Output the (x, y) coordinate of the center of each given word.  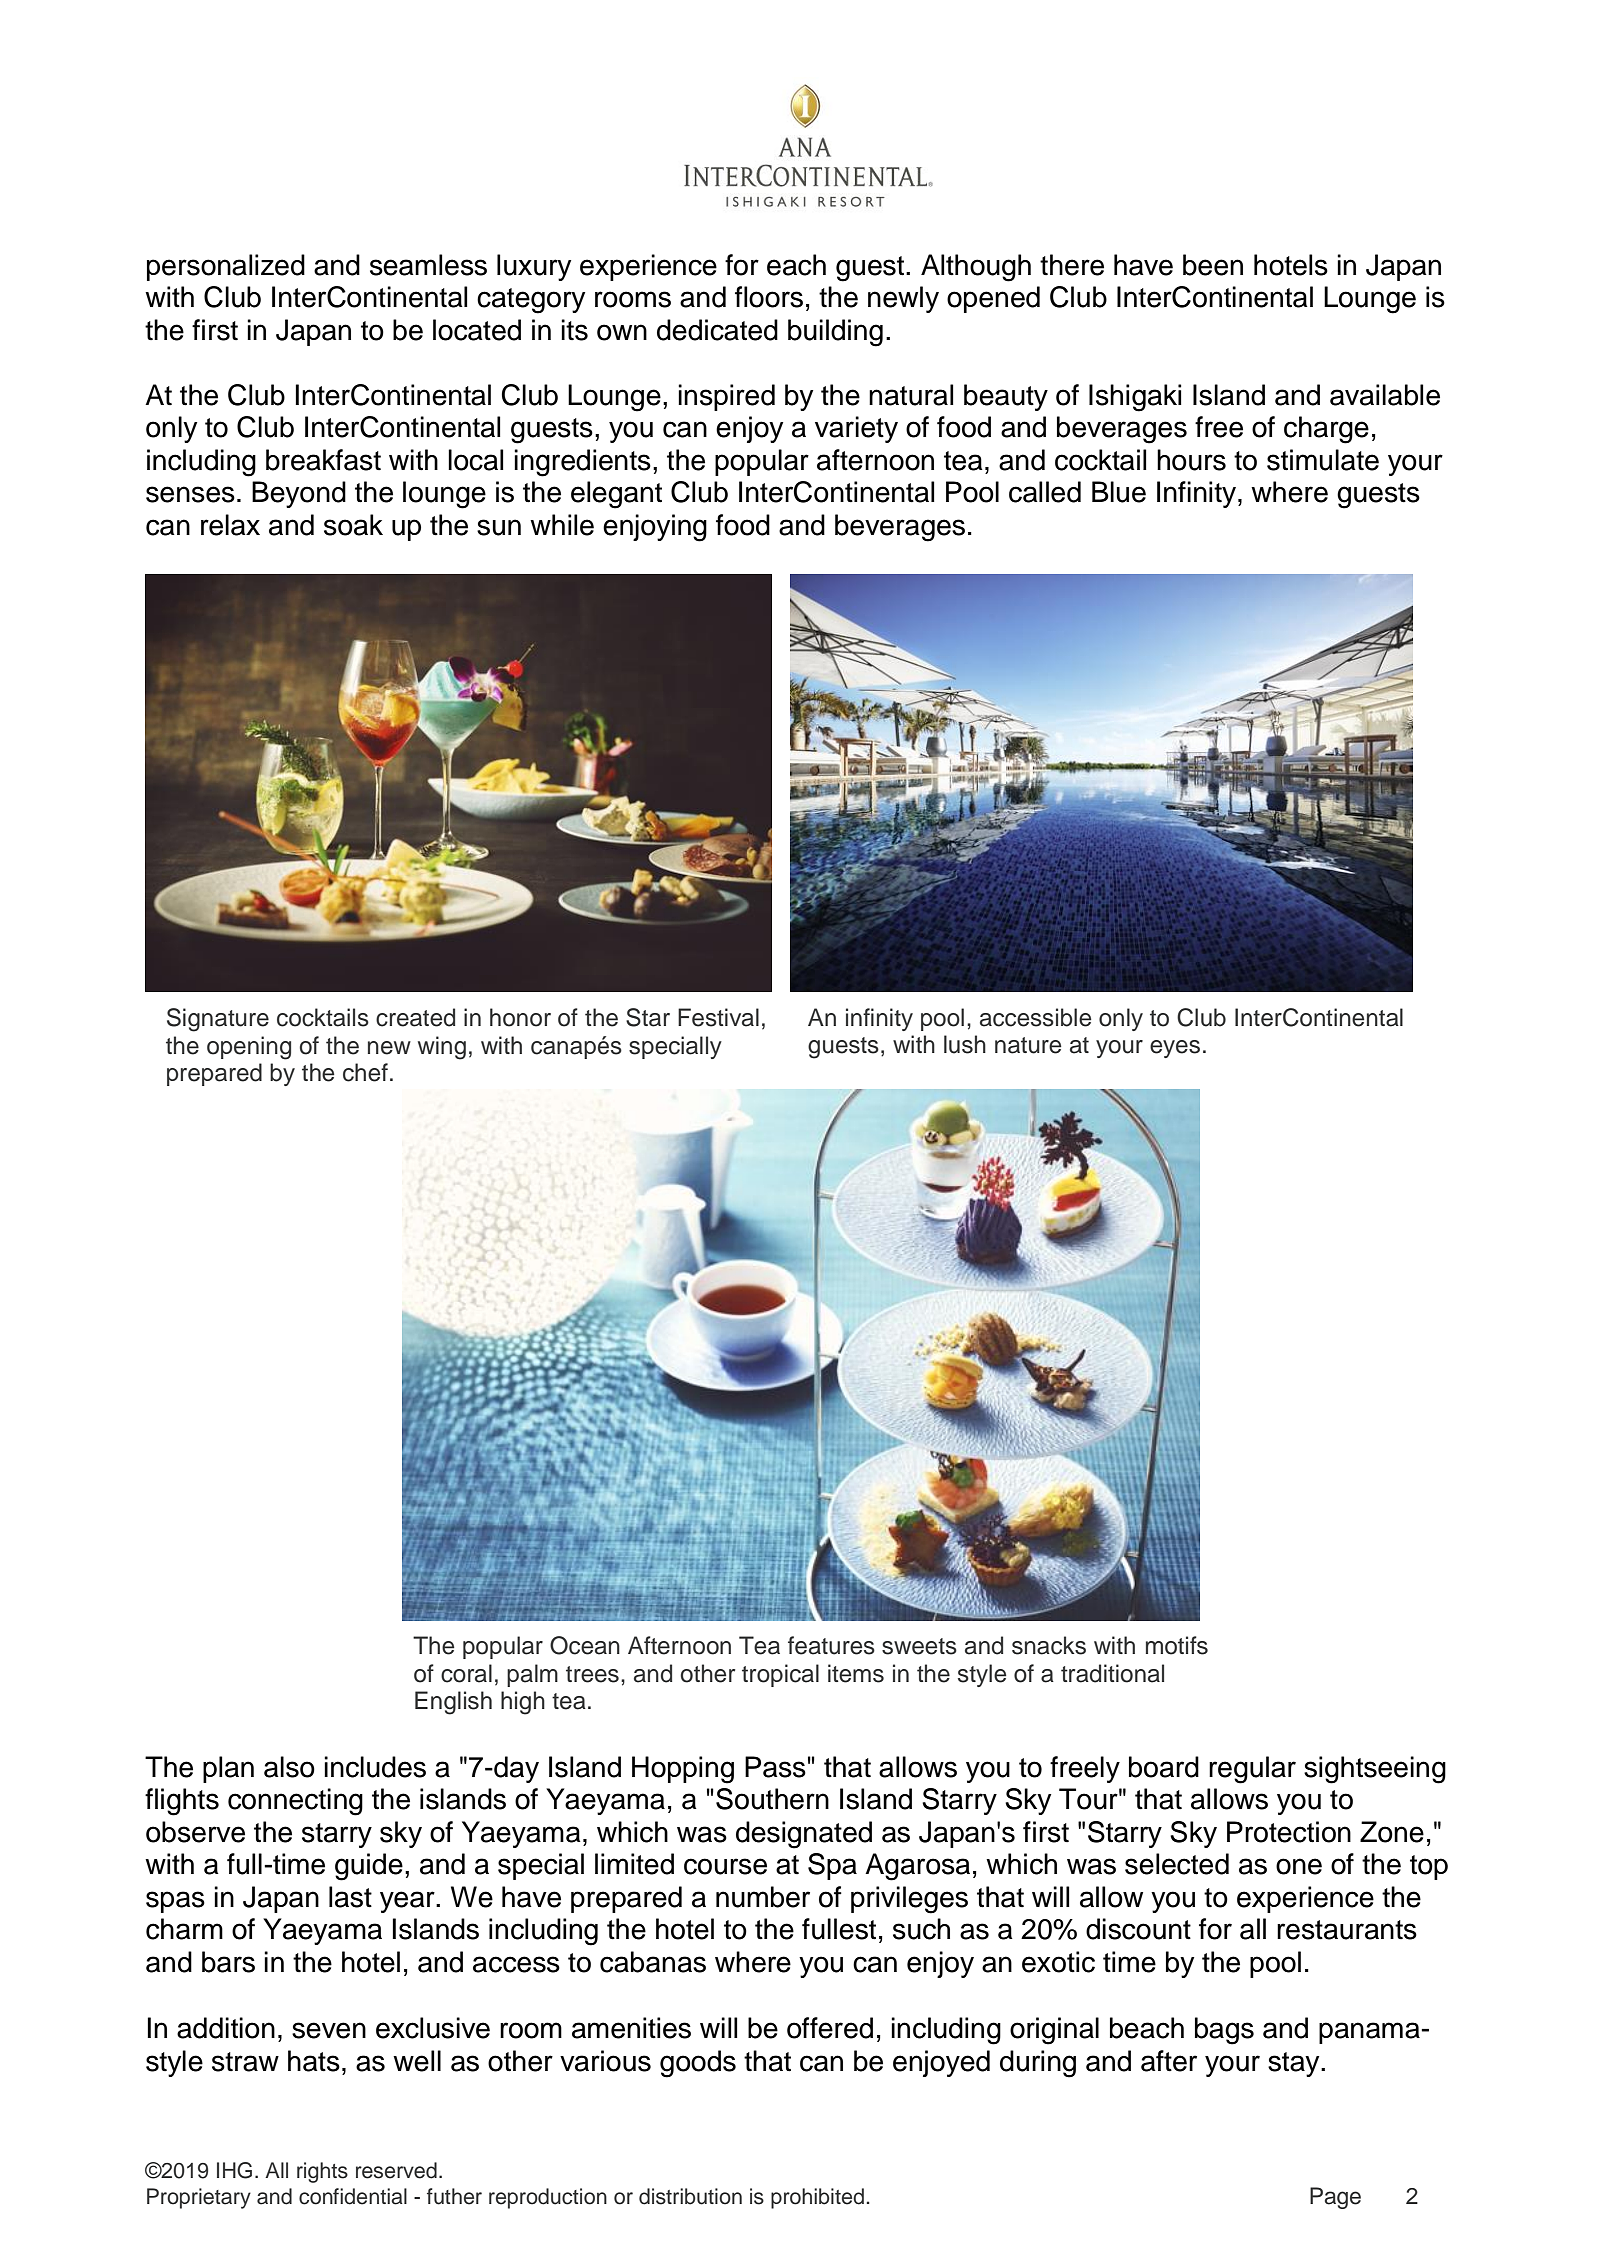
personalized (226, 267)
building (835, 333)
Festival (718, 1017)
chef (365, 1072)
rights (322, 2172)
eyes (1175, 1049)
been (1213, 265)
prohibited (817, 2198)
